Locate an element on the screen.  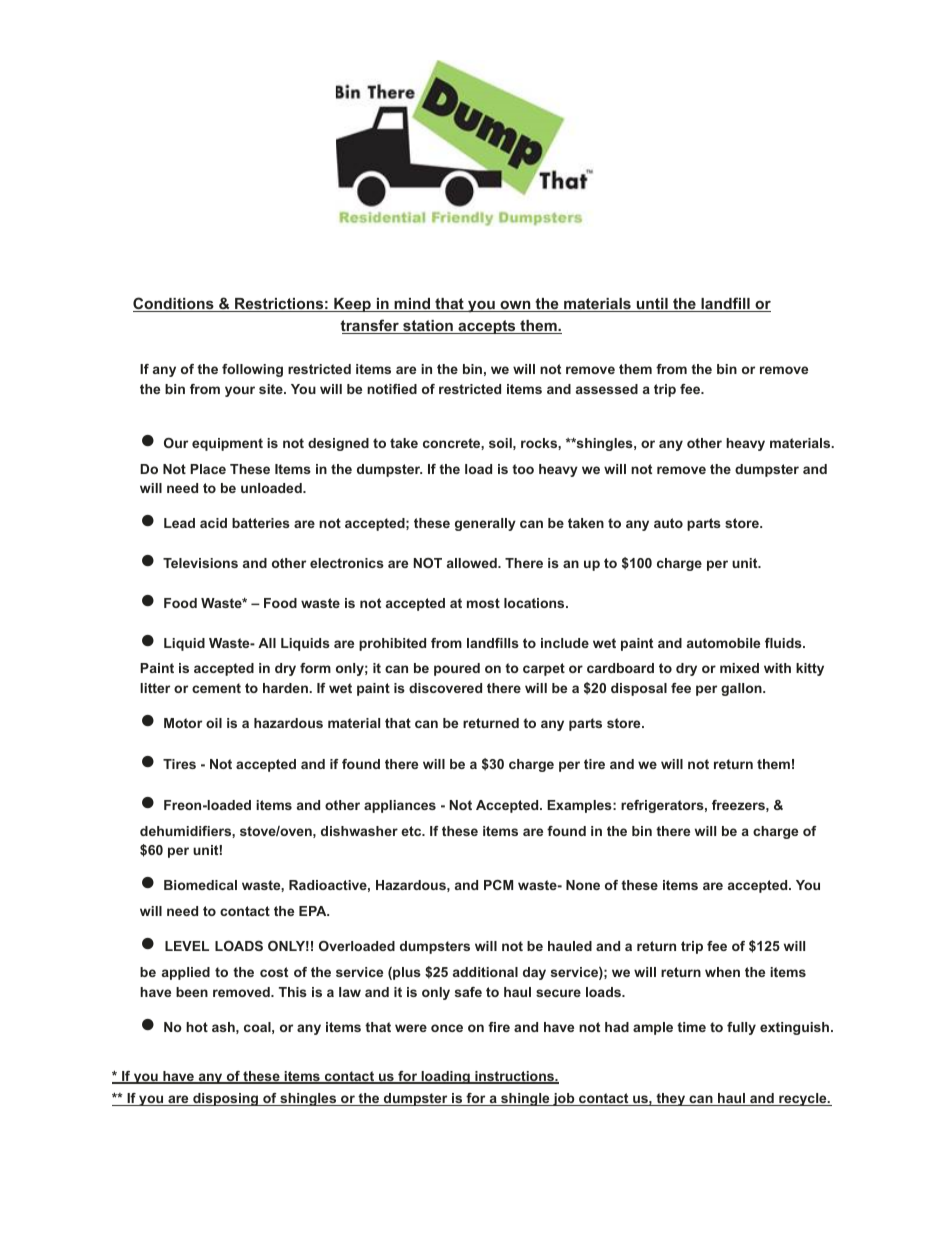
Biomedical is located at coordinates (200, 885).
